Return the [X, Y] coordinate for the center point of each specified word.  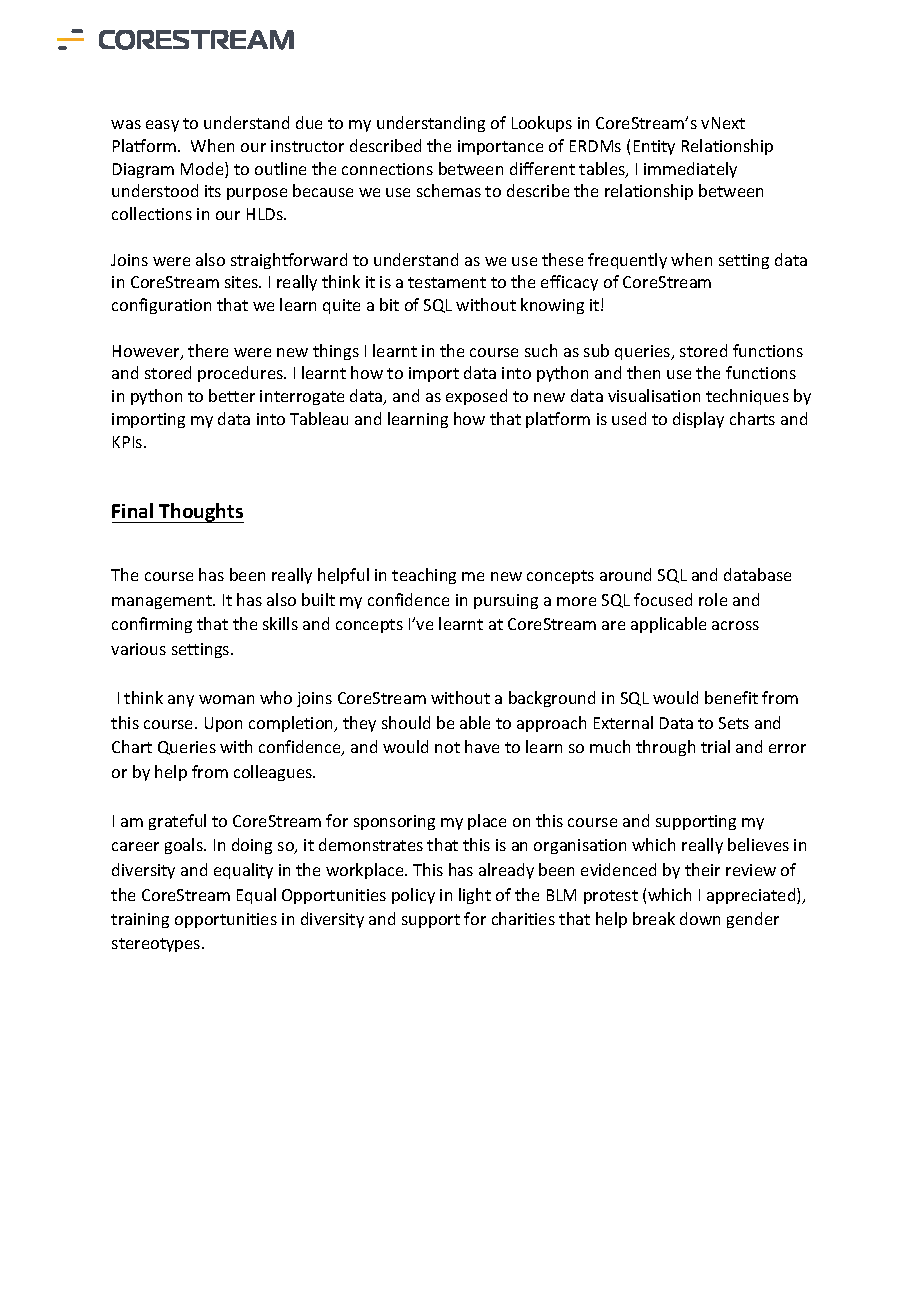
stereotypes [157, 945]
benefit [731, 697]
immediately [690, 170]
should [406, 722]
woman [226, 699]
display [698, 420]
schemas [449, 190]
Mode [203, 170]
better [232, 395]
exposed [476, 397]
